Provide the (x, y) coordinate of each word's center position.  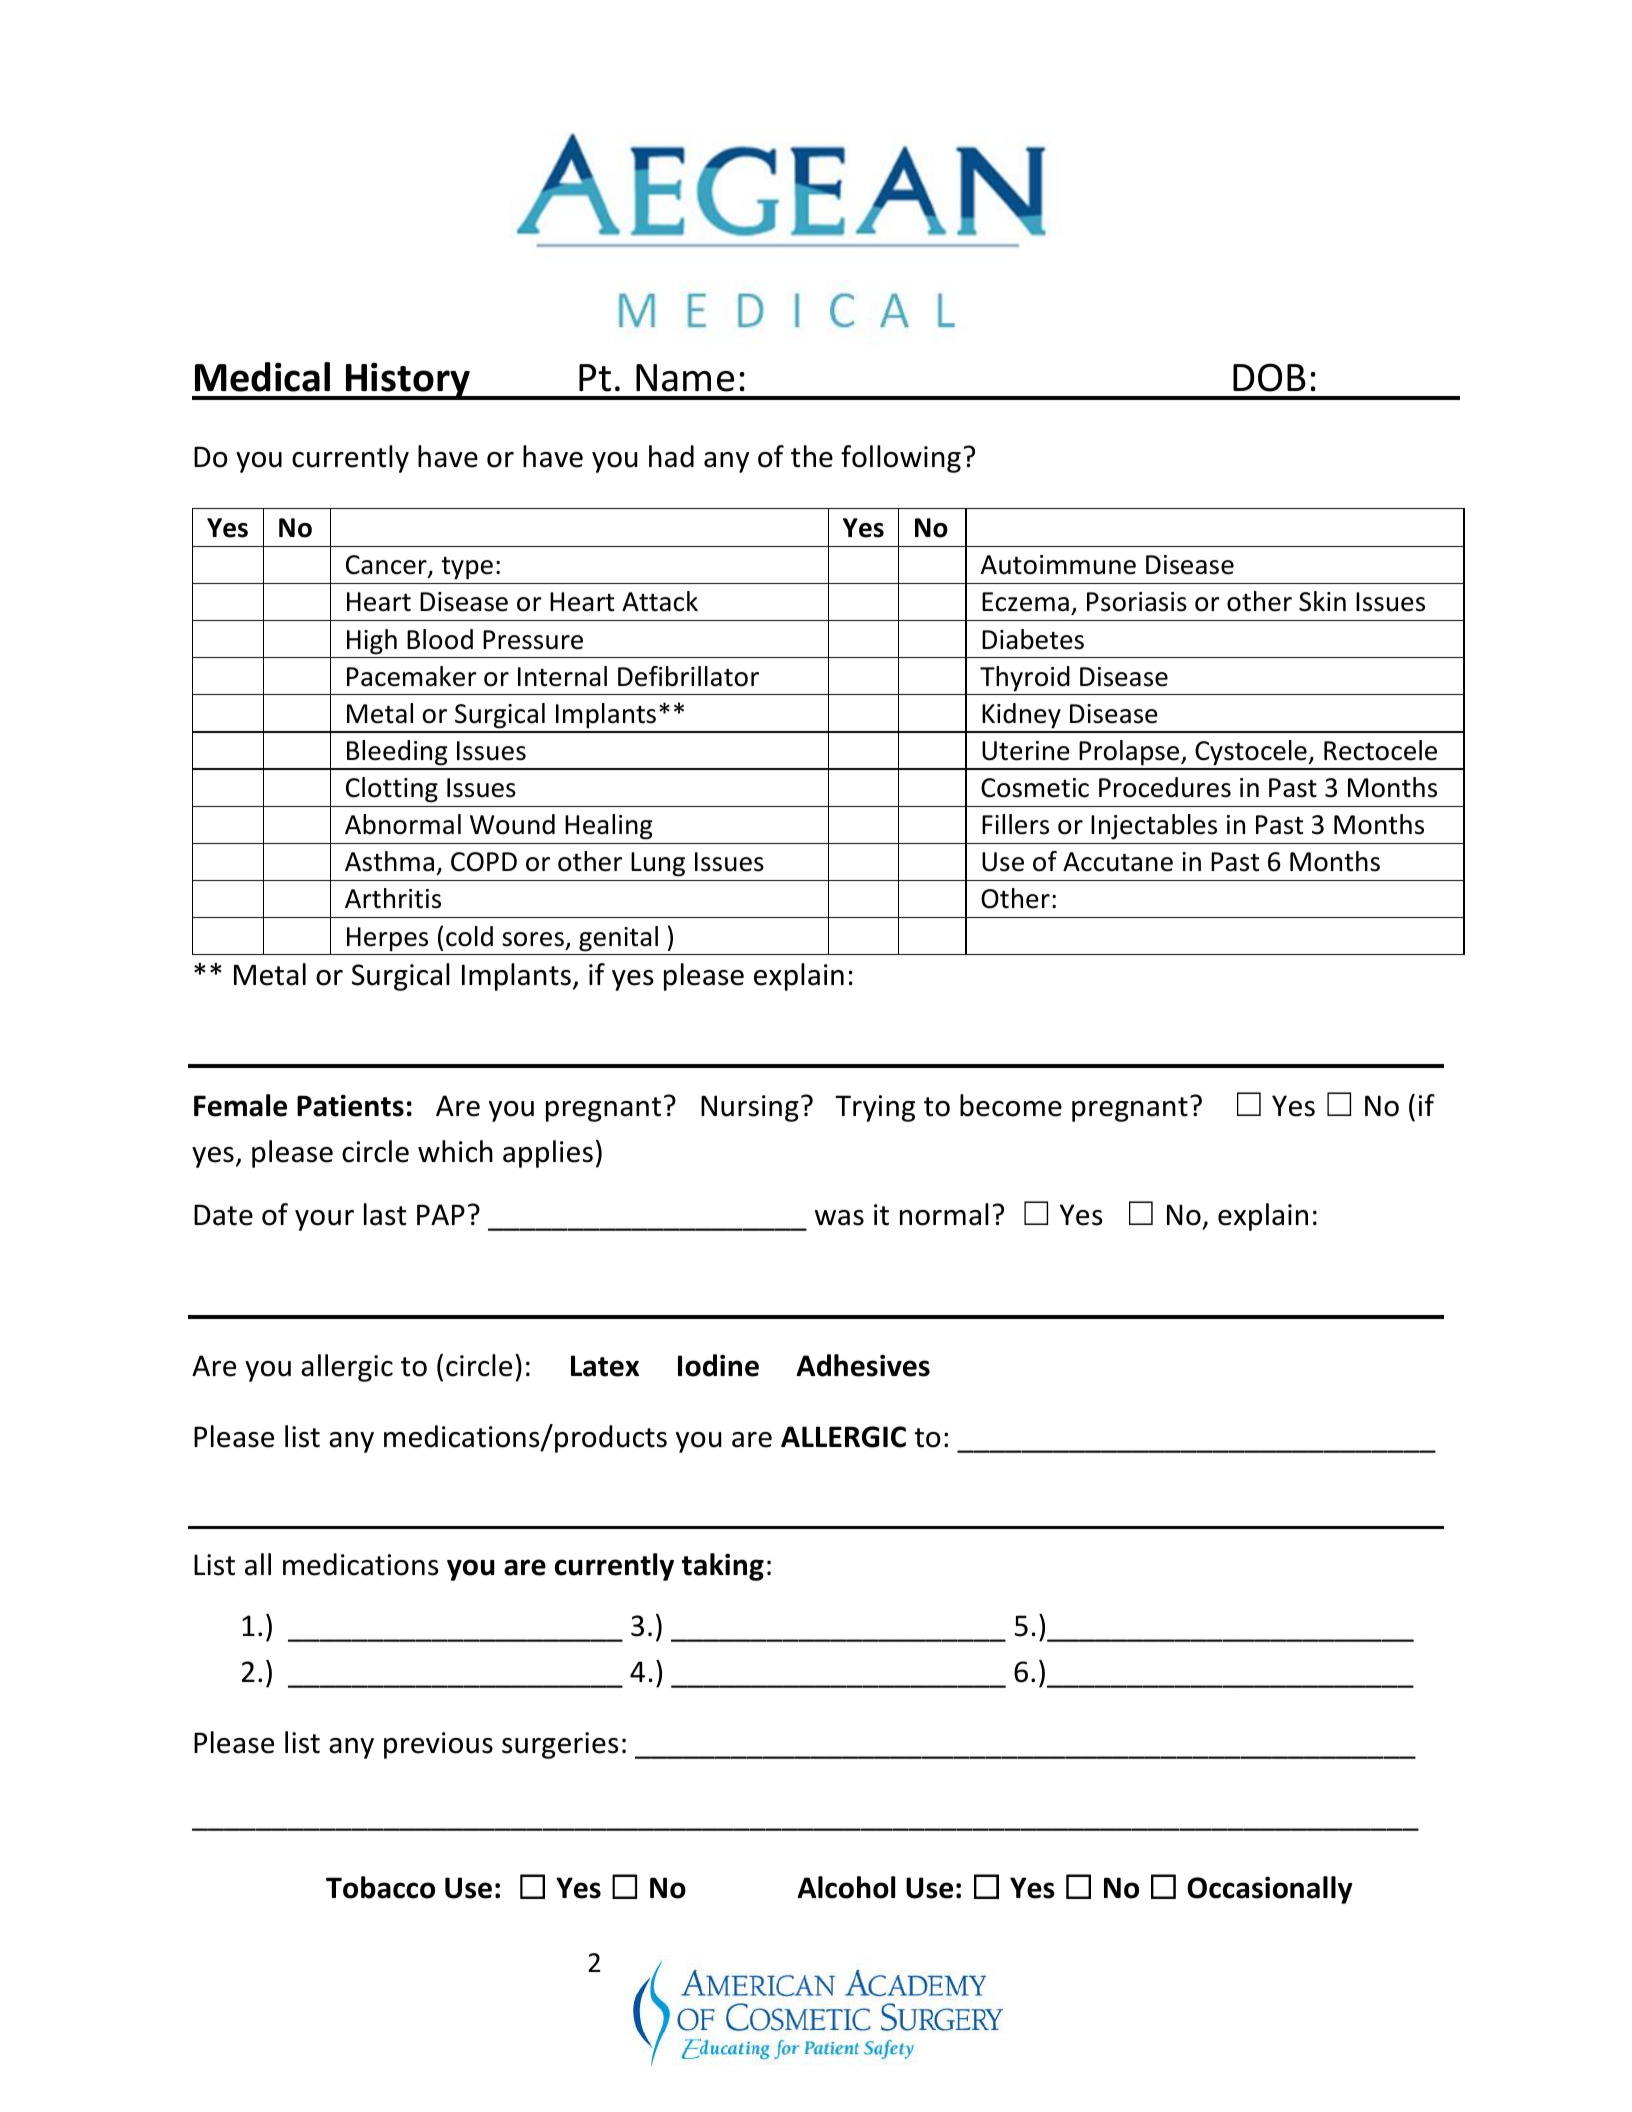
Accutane (1118, 862)
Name (685, 378)
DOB (1269, 377)
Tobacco (380, 1887)
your (324, 1220)
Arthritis (393, 898)
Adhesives (863, 1365)
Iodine (718, 1365)
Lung (658, 864)
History (408, 381)
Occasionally (1269, 1890)
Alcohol (846, 1887)
